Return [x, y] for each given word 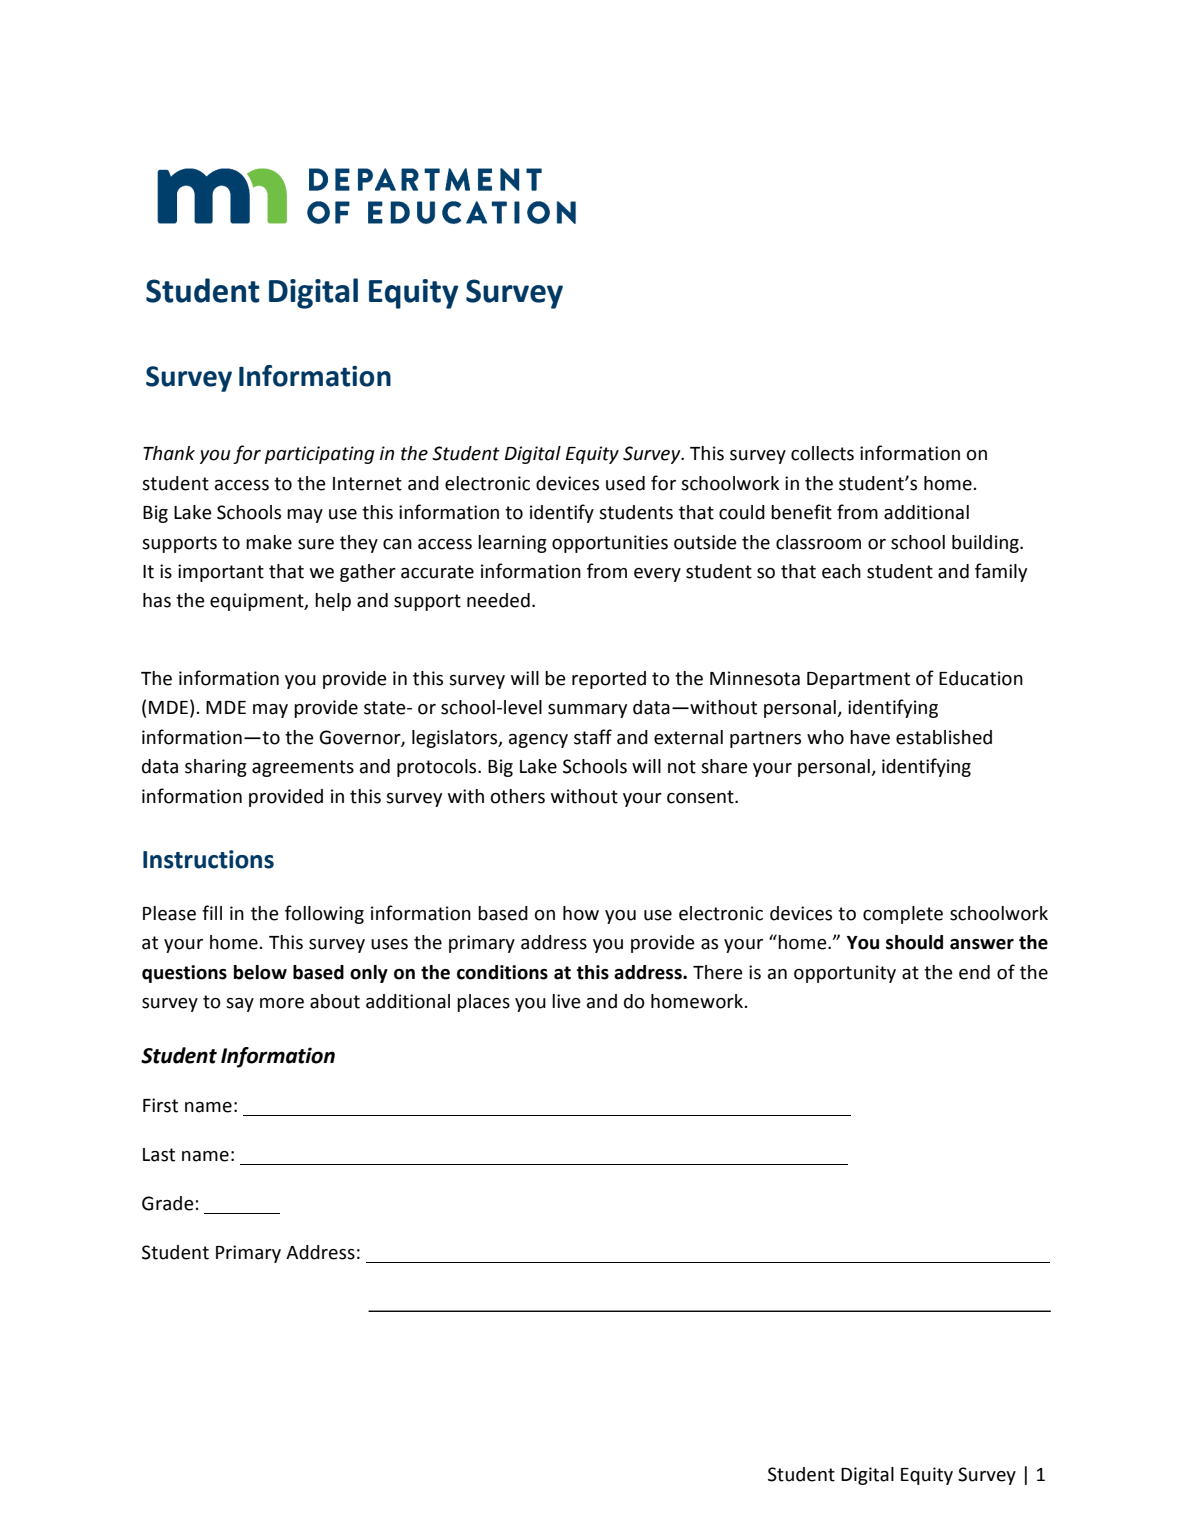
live [566, 1001]
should [914, 942]
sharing [216, 768]
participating [319, 455]
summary [587, 711]
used [625, 483]
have [870, 737]
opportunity [845, 974]
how [581, 913]
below [260, 972]
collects [822, 453]
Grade [168, 1203]
